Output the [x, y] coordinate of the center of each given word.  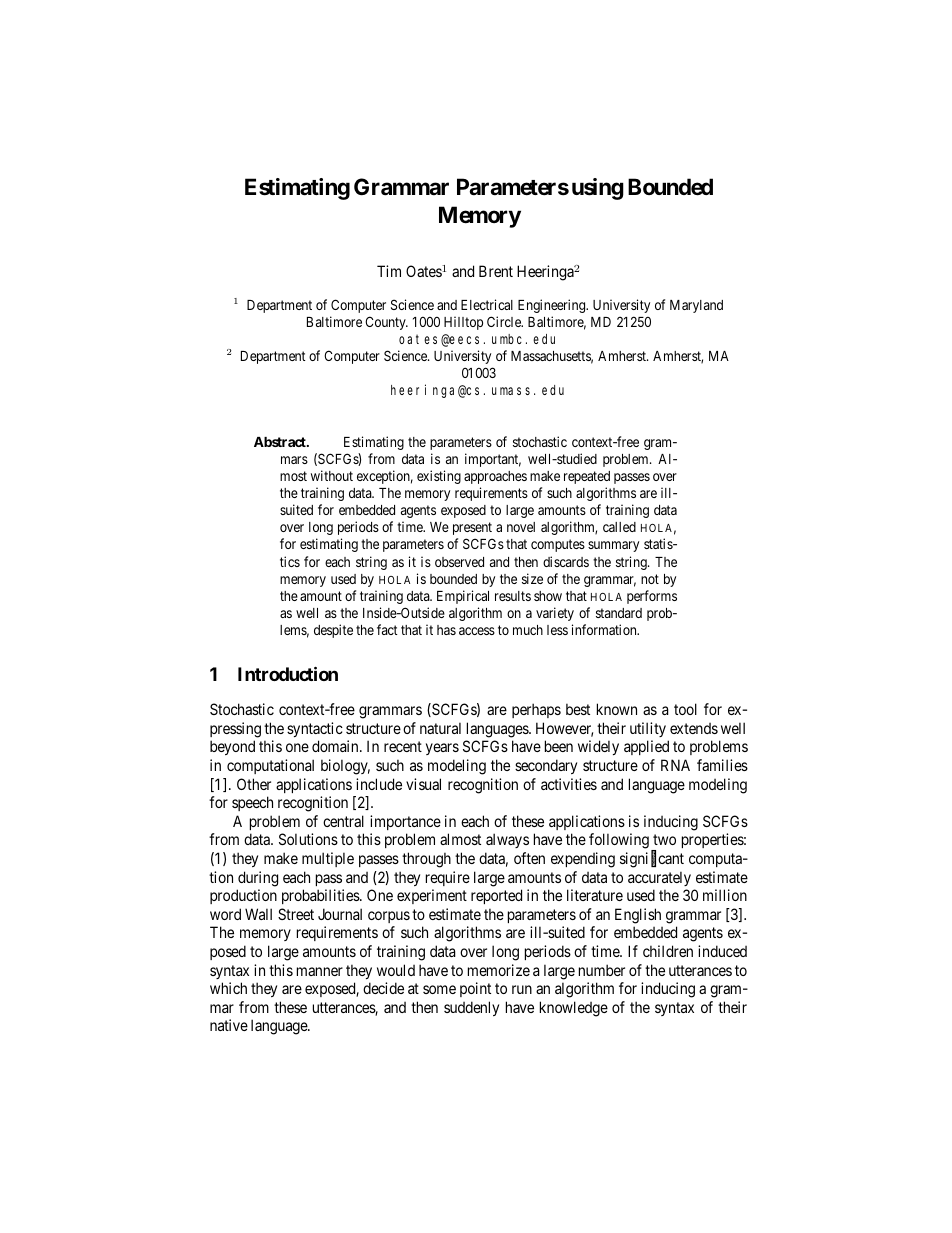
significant [652, 860]
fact [387, 629]
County [386, 323]
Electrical [487, 304]
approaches [495, 477]
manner [320, 971]
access [477, 631]
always [507, 840]
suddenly [471, 1008]
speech [252, 803]
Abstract [281, 442]
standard [619, 613]
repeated [587, 477]
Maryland [696, 306]
